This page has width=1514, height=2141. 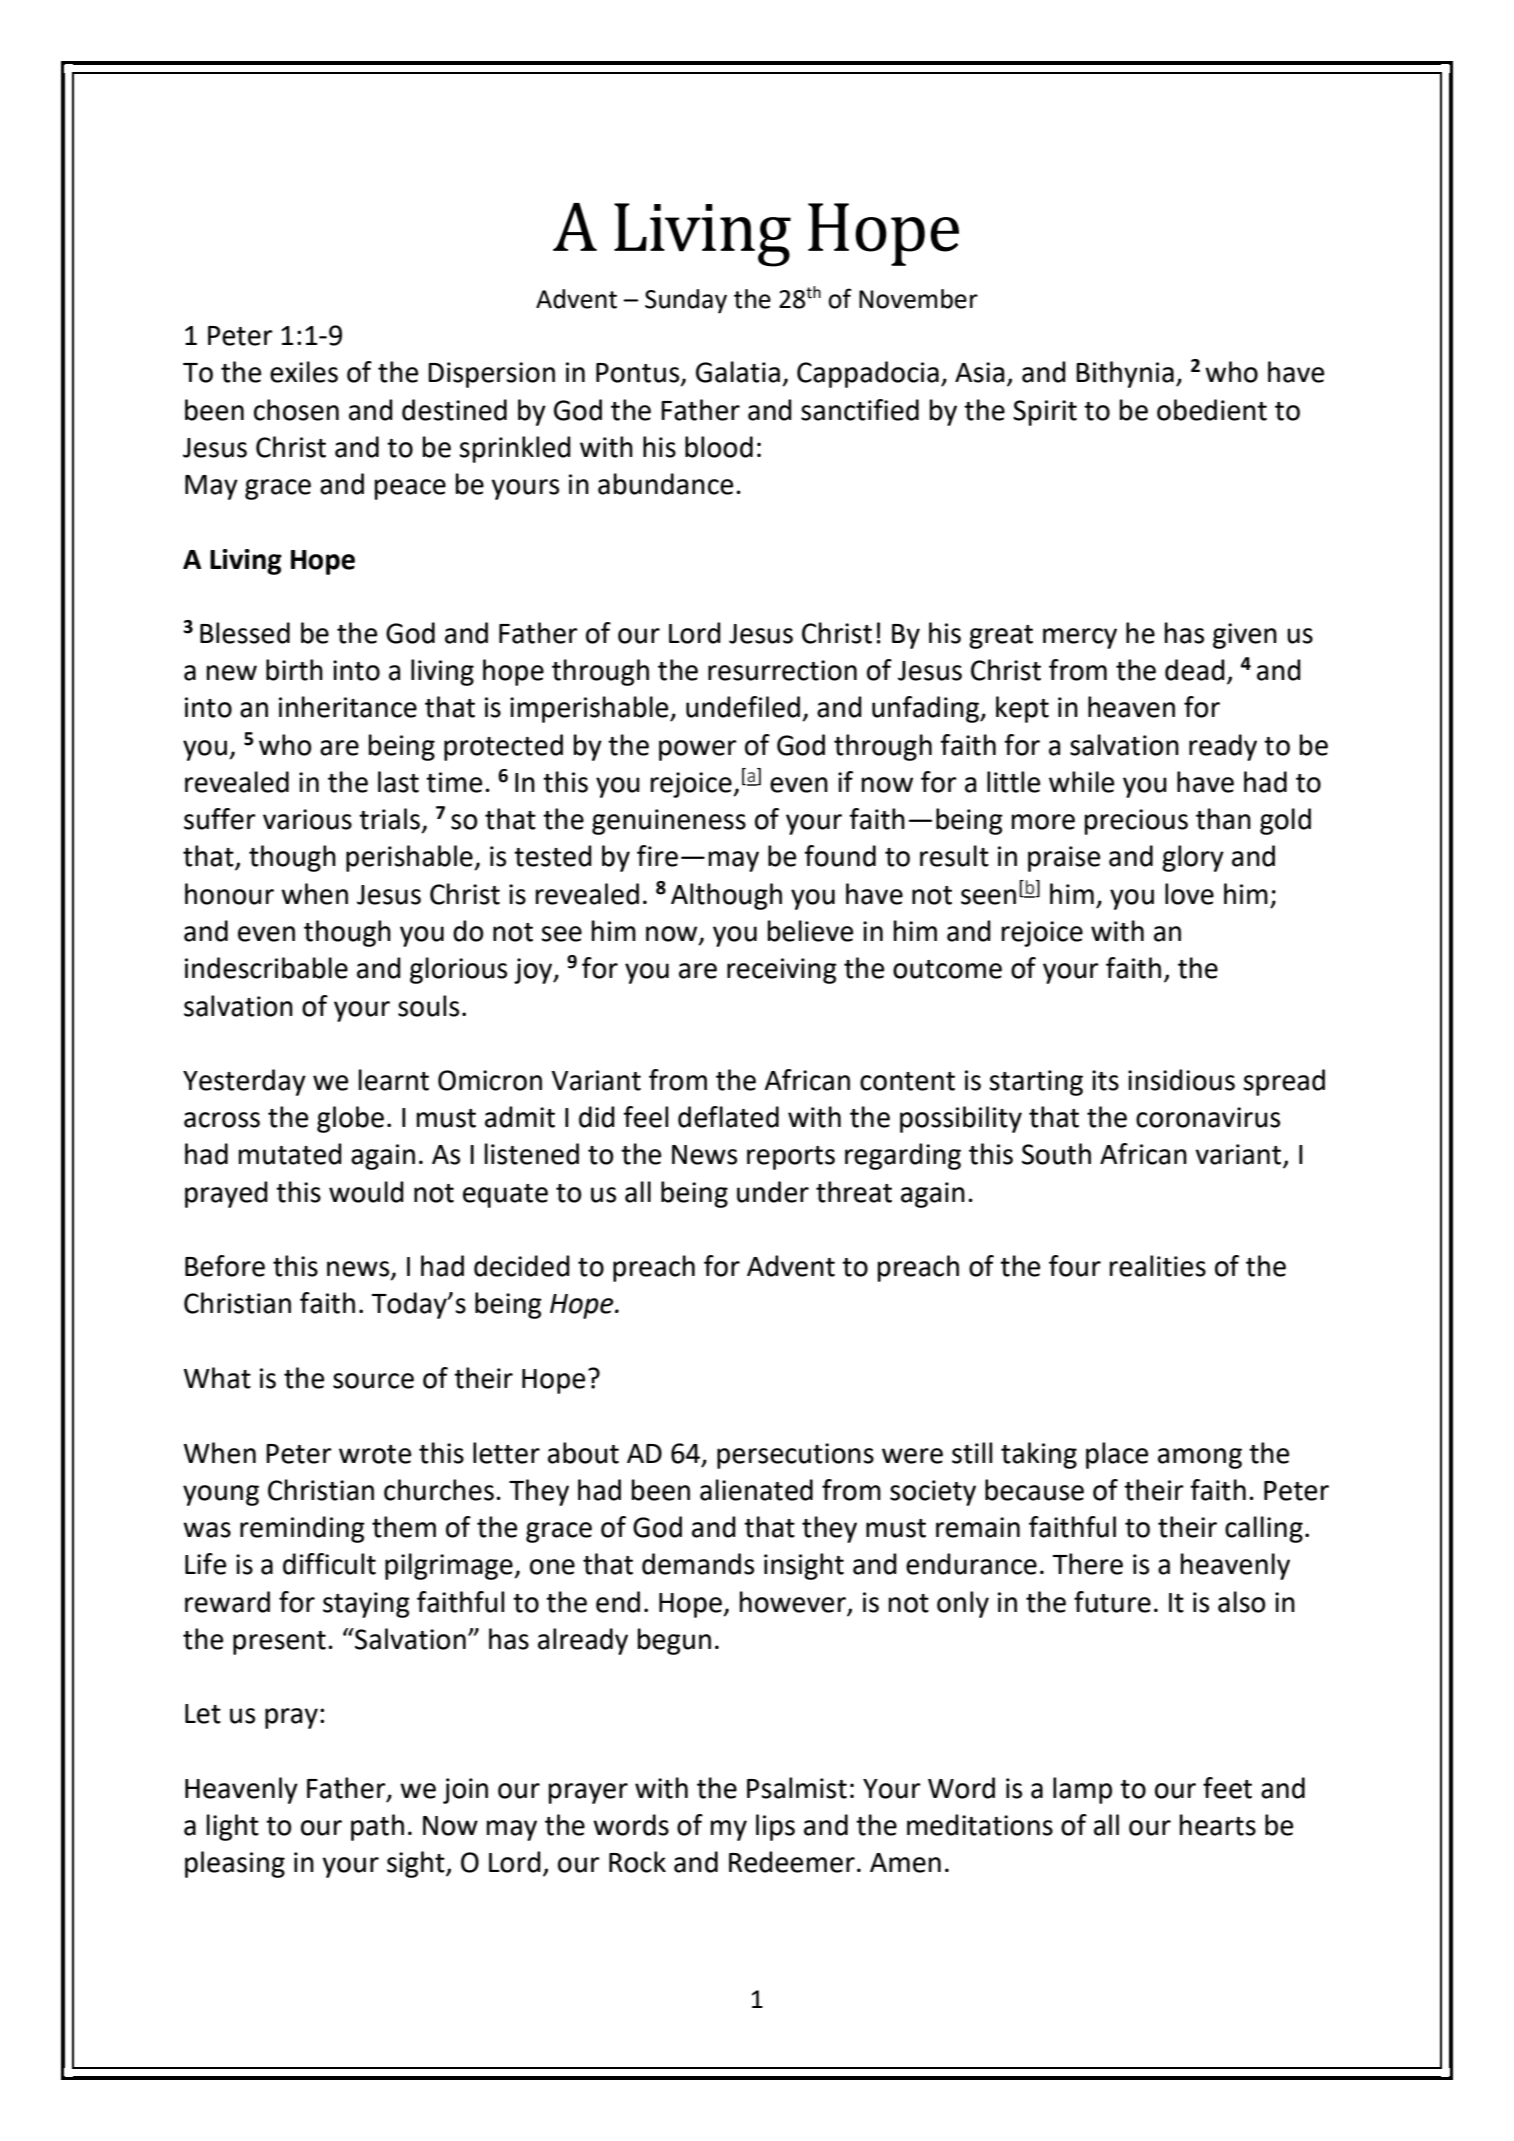 I want to click on love, so click(x=1189, y=894).
